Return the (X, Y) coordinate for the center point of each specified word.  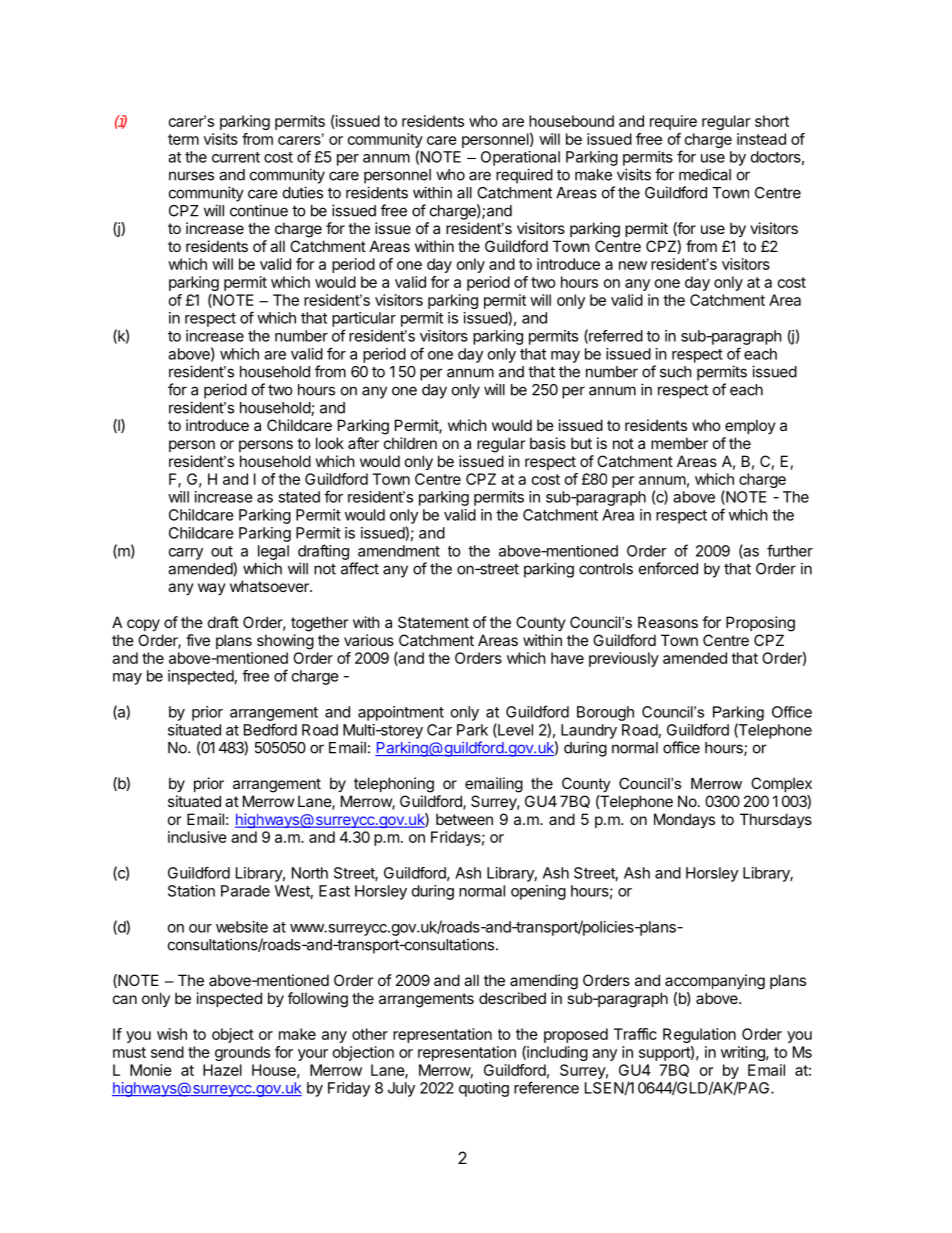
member (679, 443)
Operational (520, 158)
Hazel (222, 1070)
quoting (484, 1089)
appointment (401, 713)
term (183, 139)
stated (299, 497)
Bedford (270, 729)
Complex (781, 784)
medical (705, 174)
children (410, 443)
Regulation (699, 1035)
